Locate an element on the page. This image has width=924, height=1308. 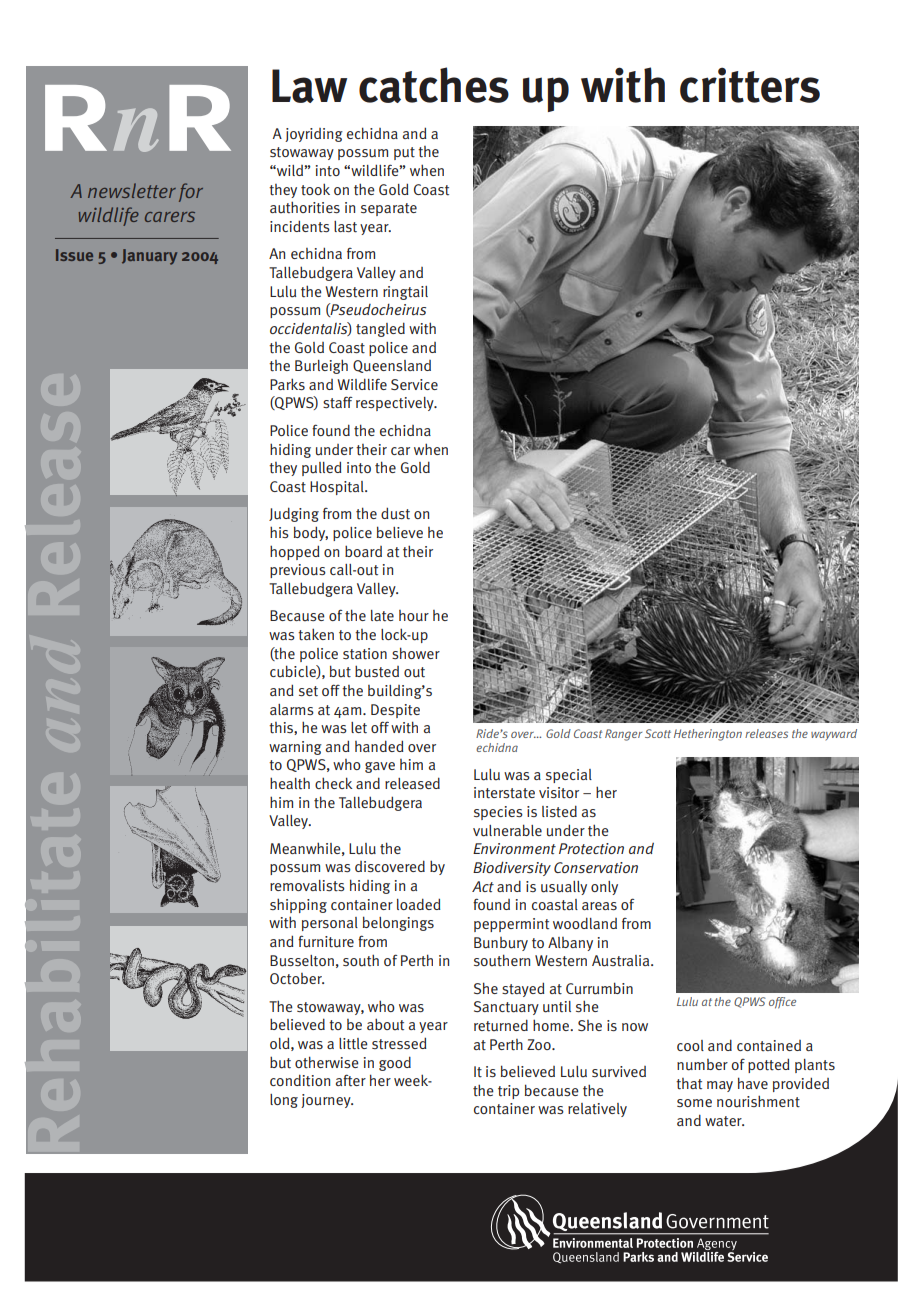
catches is located at coordinates (434, 85).
